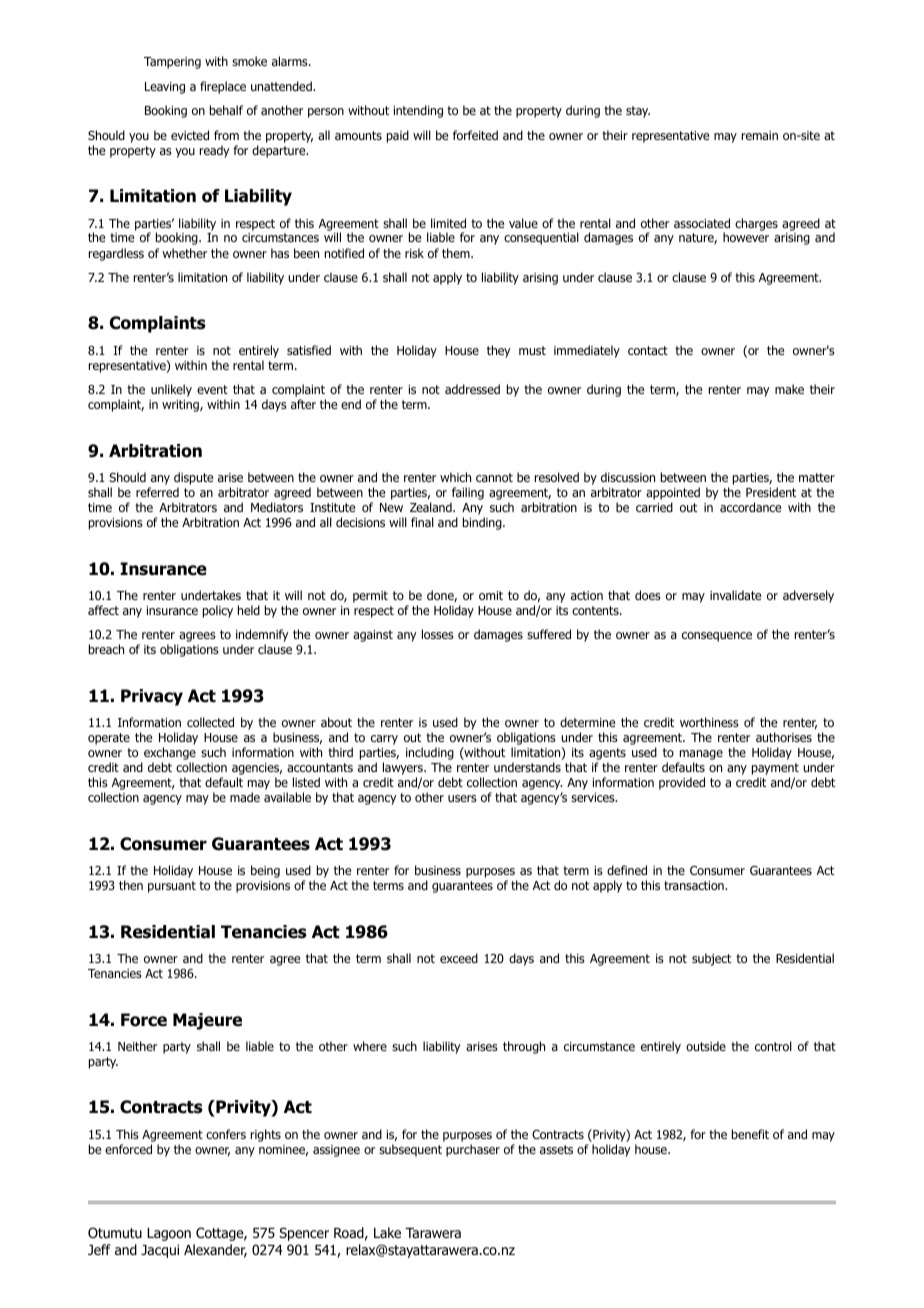  What do you see at coordinates (760, 135) in the image?
I see `remain` at bounding box center [760, 135].
